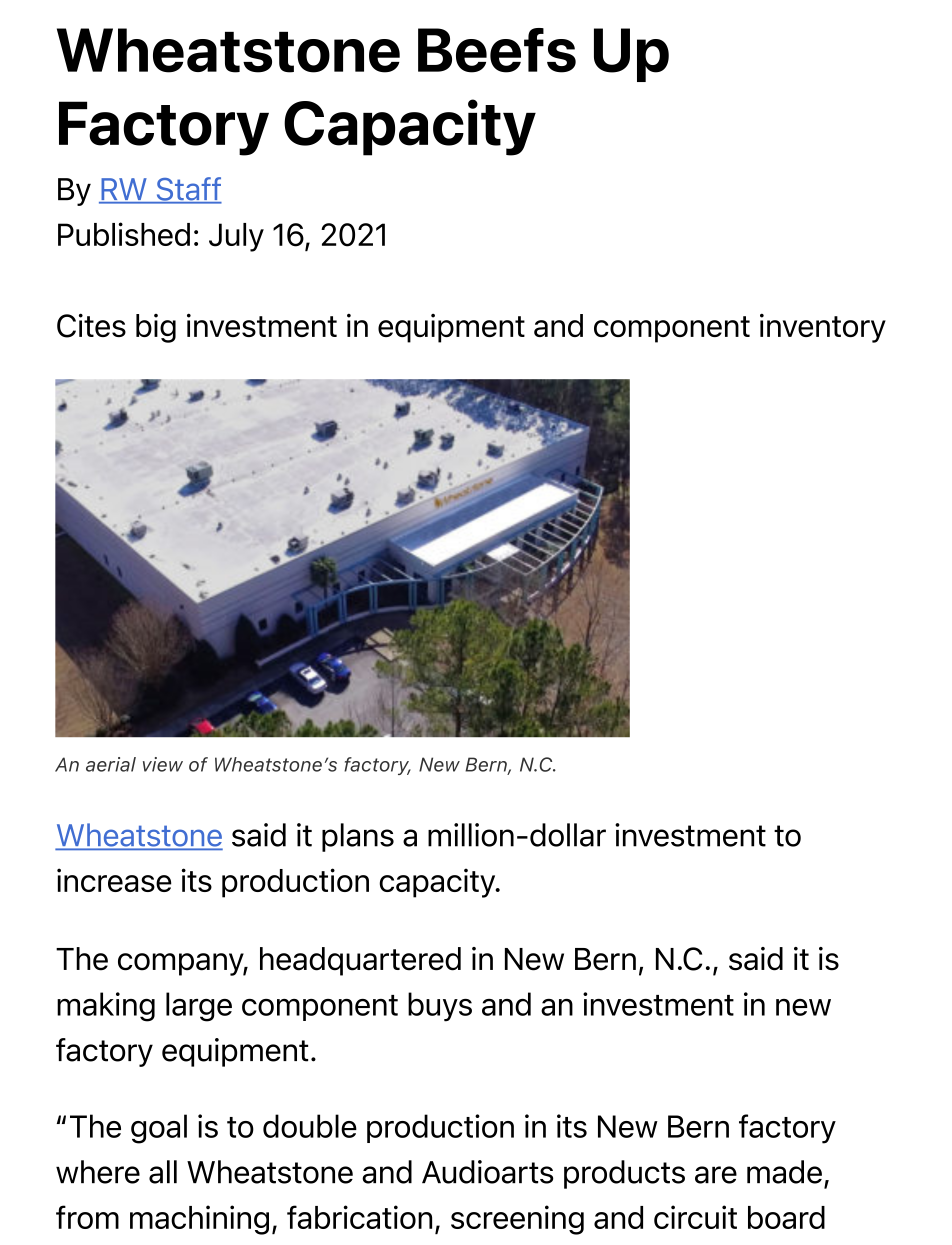 This screenshot has width=952, height=1245. I want to click on headquartered, so click(360, 961).
